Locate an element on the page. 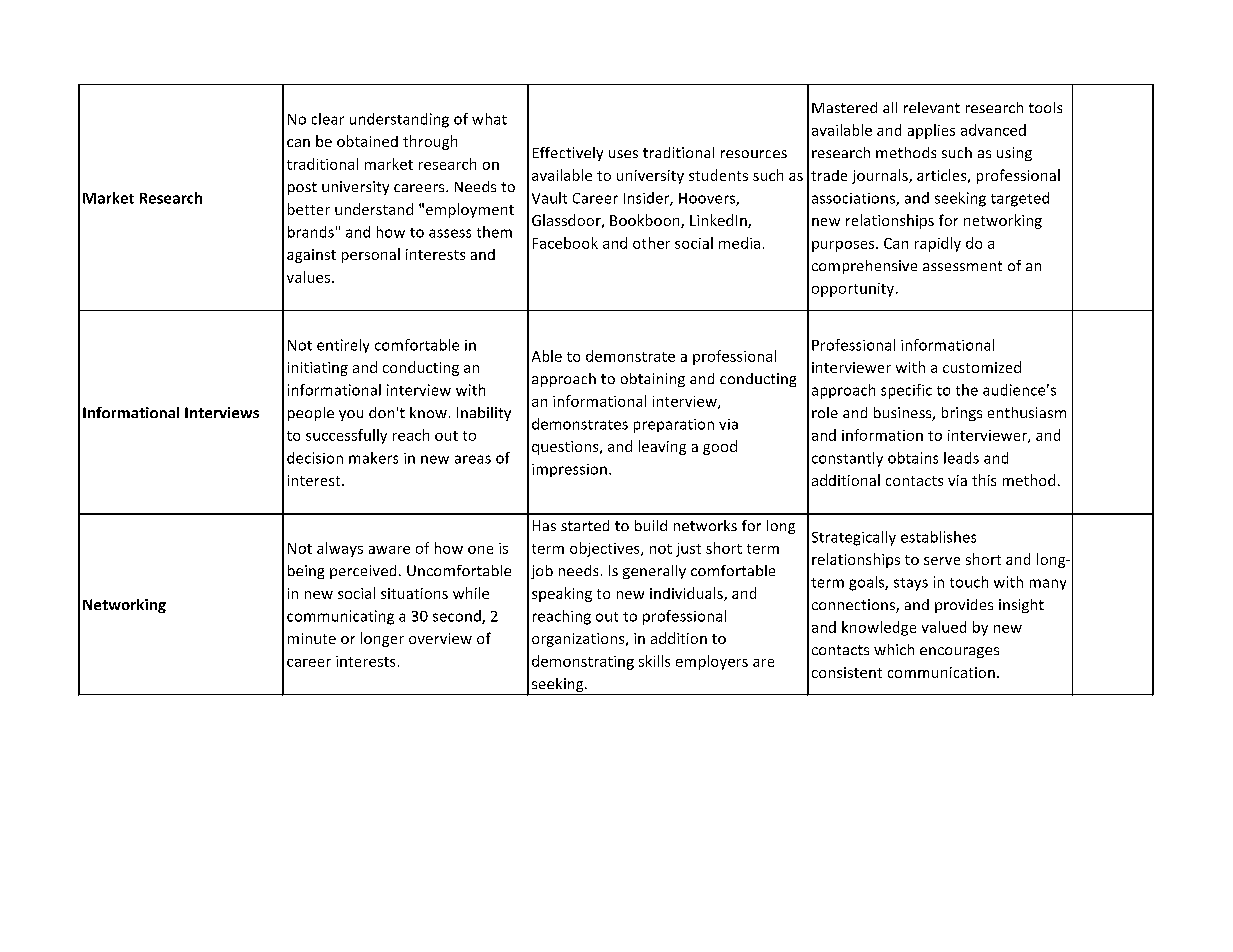 This document has width=1233, height=952. applies is located at coordinates (931, 131).
